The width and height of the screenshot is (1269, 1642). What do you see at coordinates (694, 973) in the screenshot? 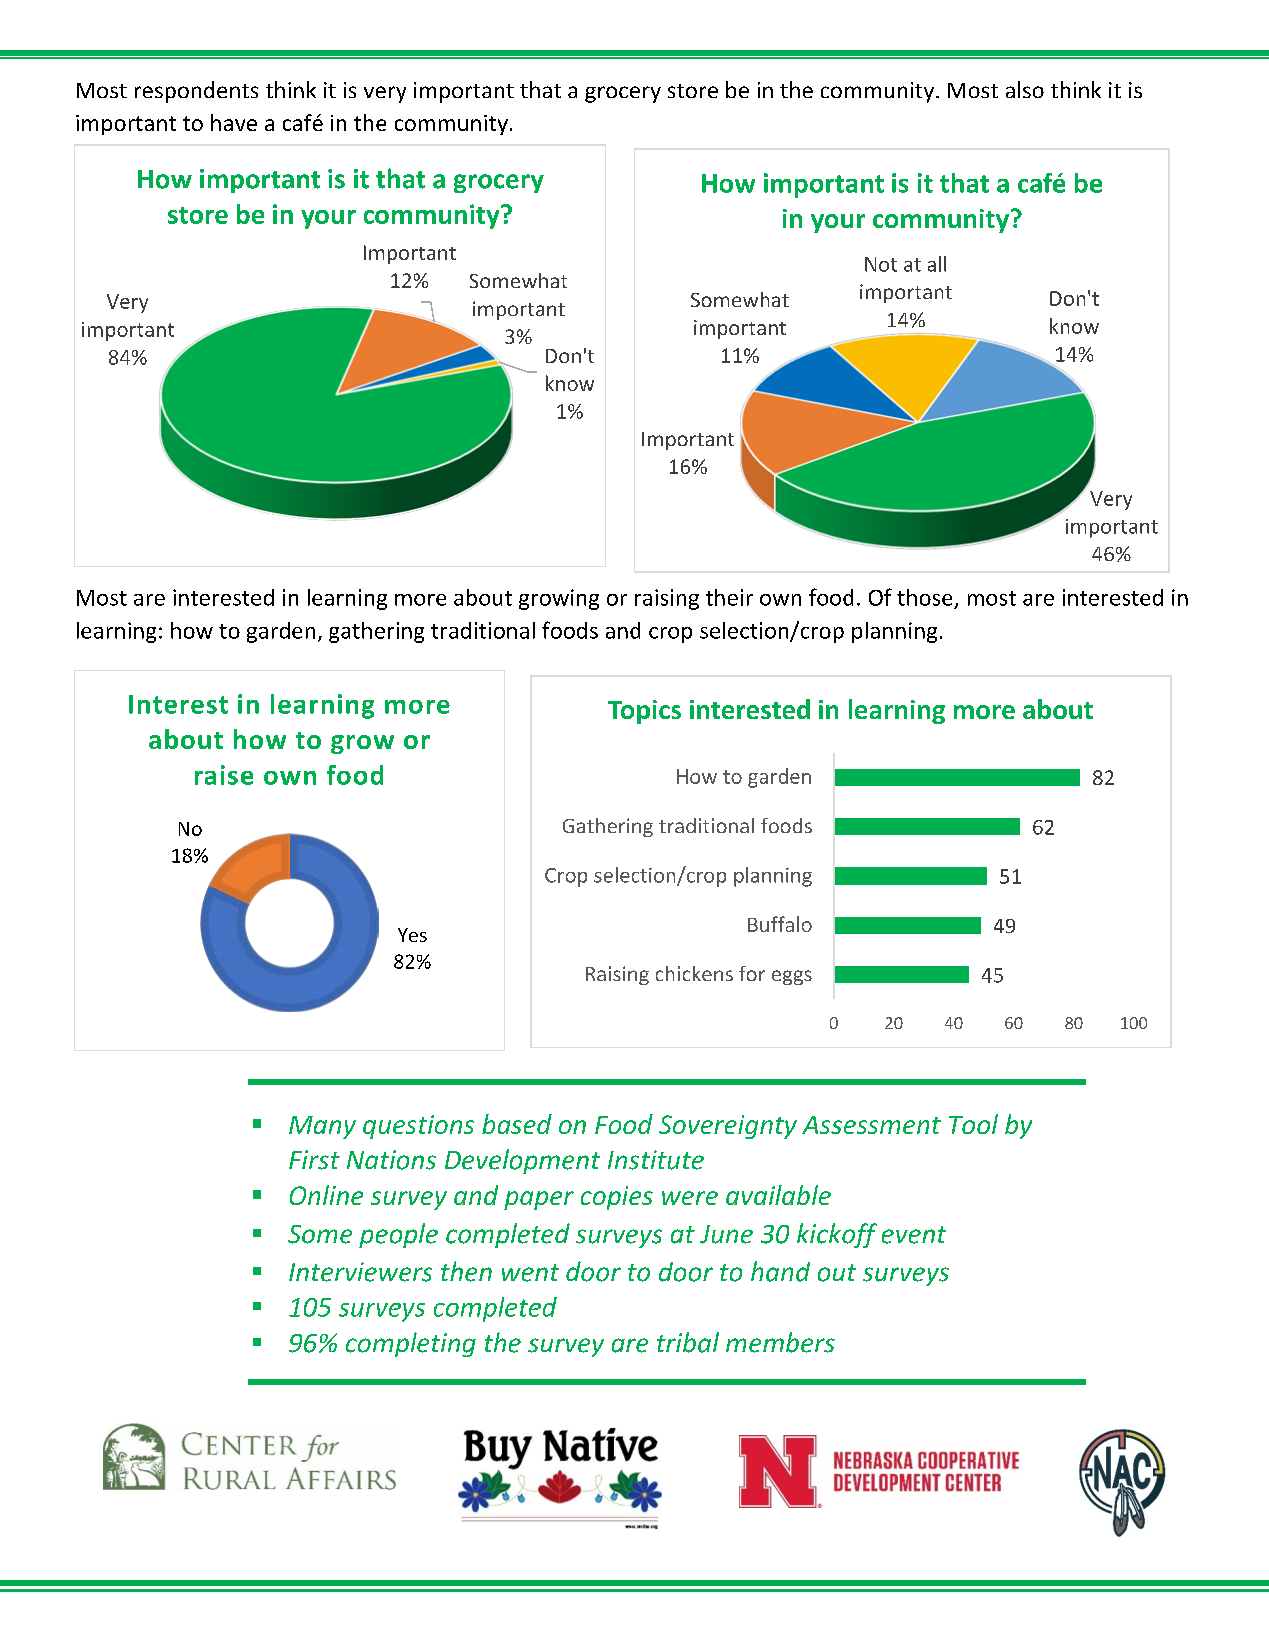
I see `chickens` at bounding box center [694, 973].
